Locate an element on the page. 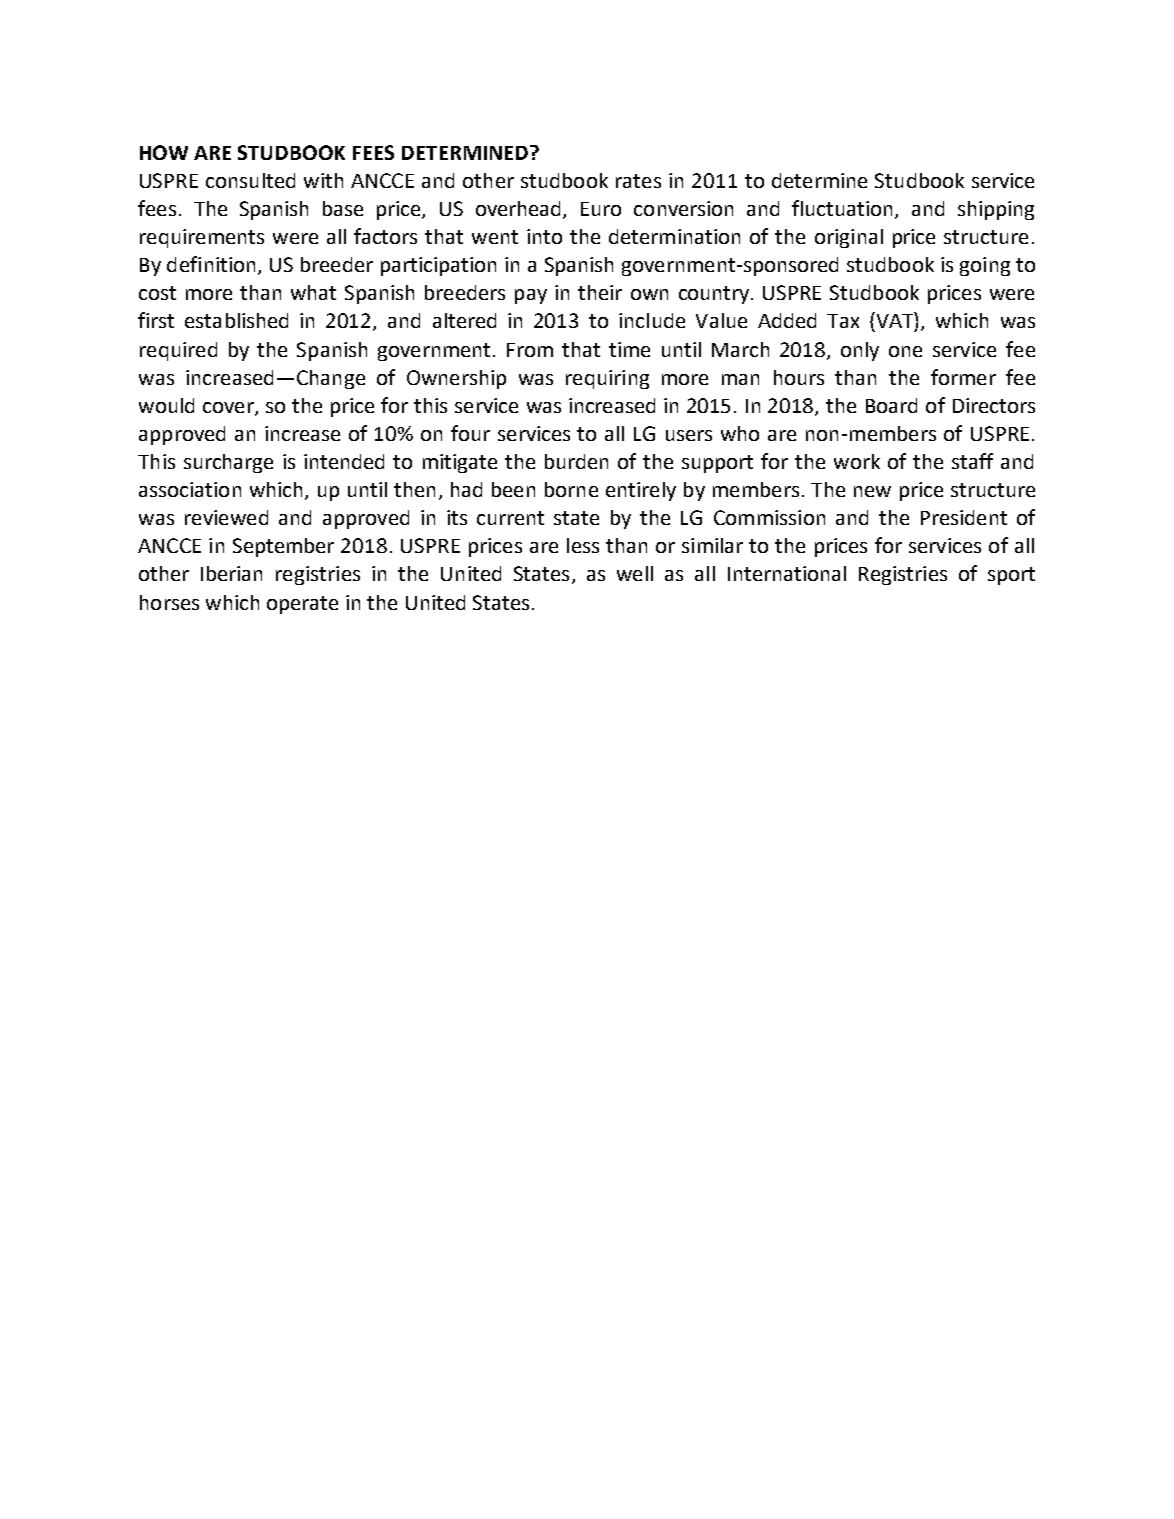 The width and height of the image is (1174, 1519). well is located at coordinates (635, 573).
